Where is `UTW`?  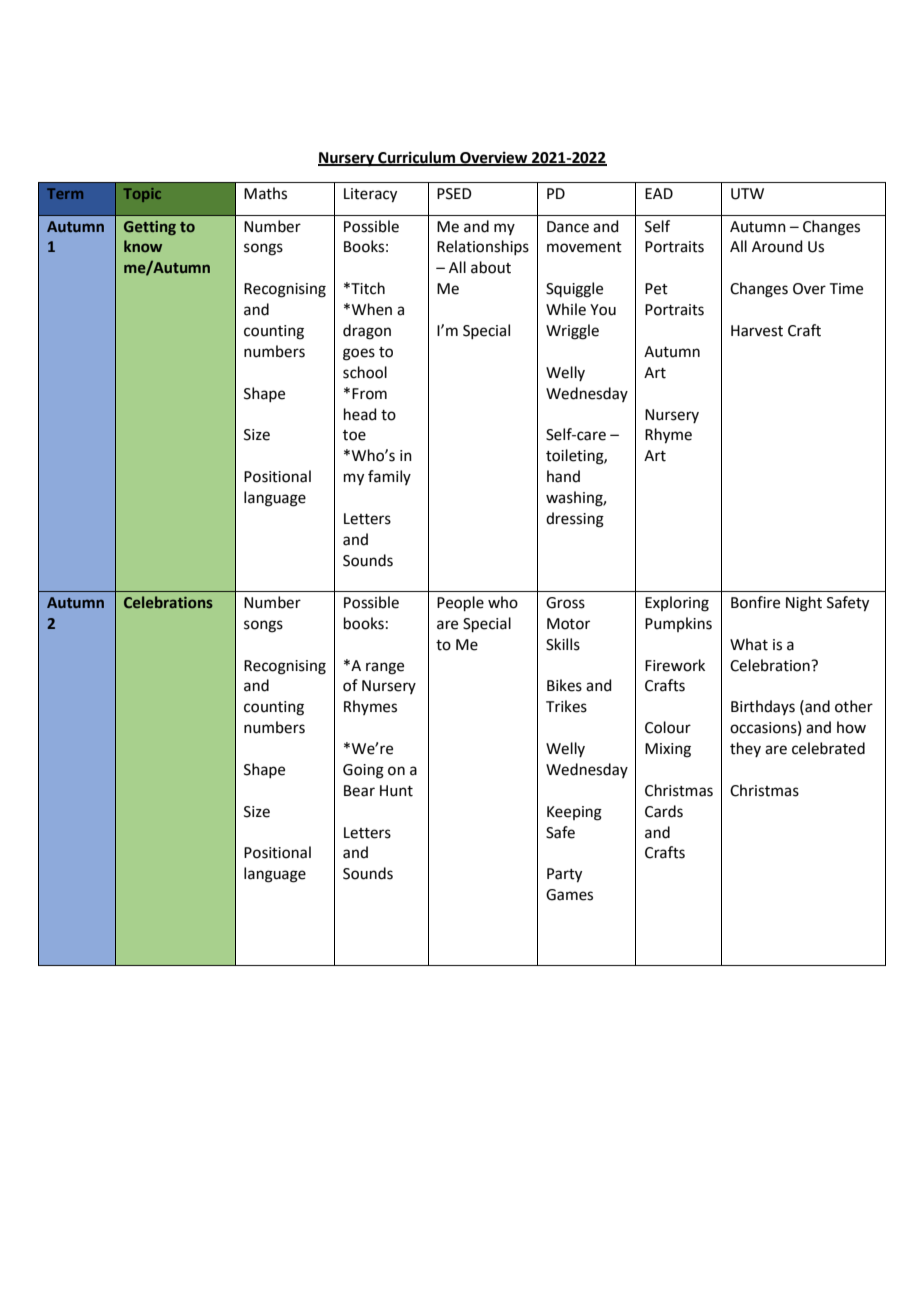 UTW is located at coordinates (747, 194).
